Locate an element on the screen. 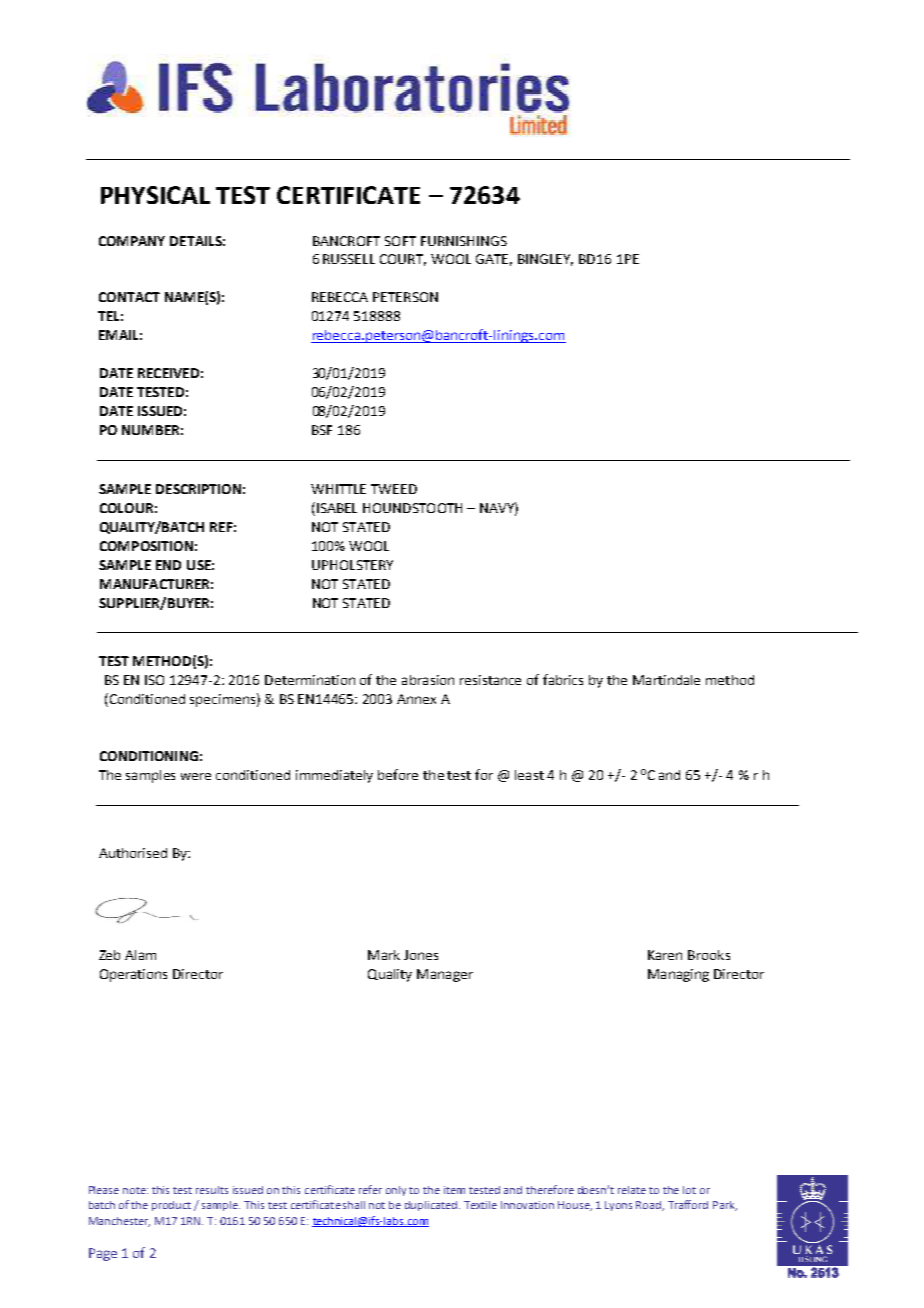  SOFT is located at coordinates (400, 241).
